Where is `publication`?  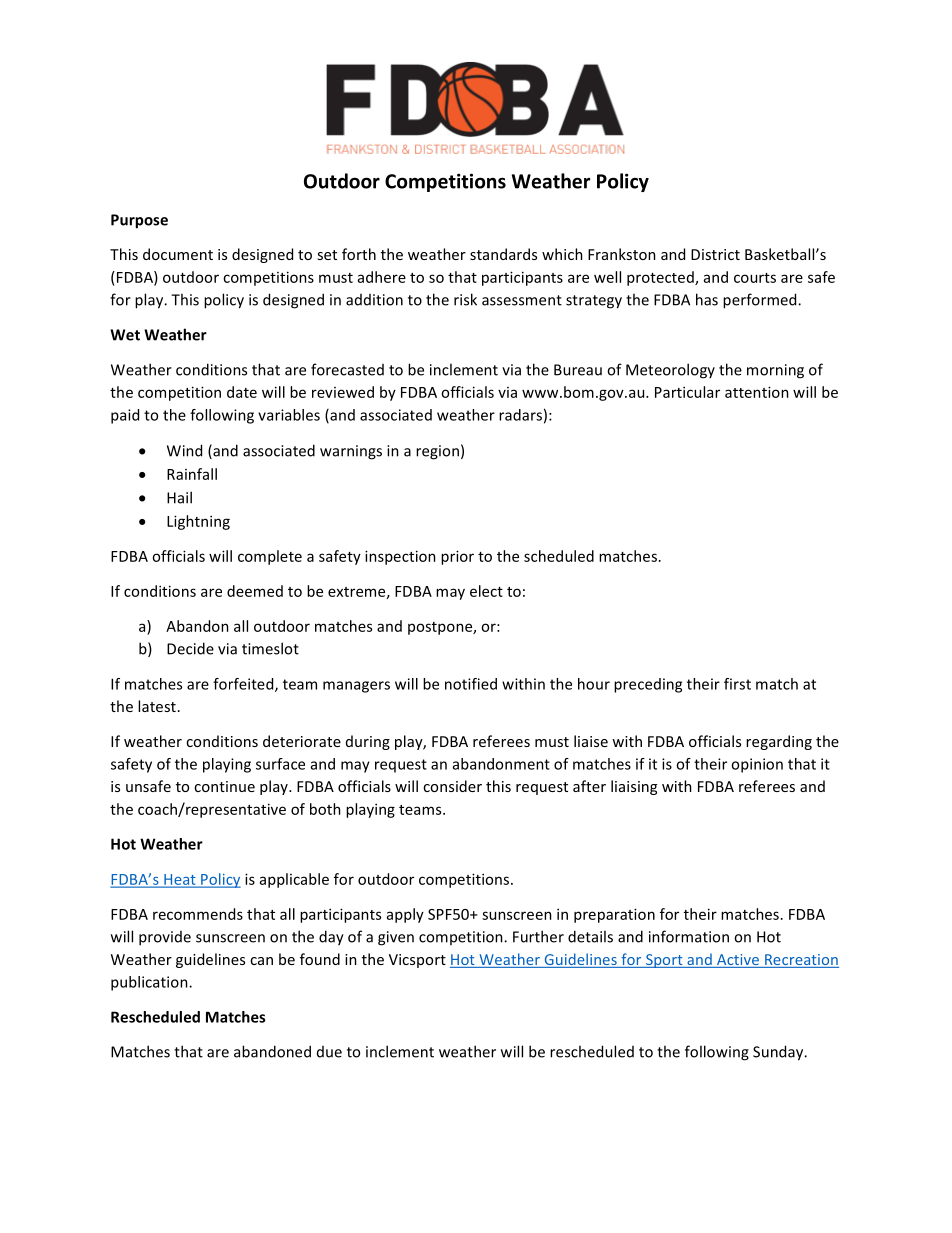
publication is located at coordinates (150, 983).
